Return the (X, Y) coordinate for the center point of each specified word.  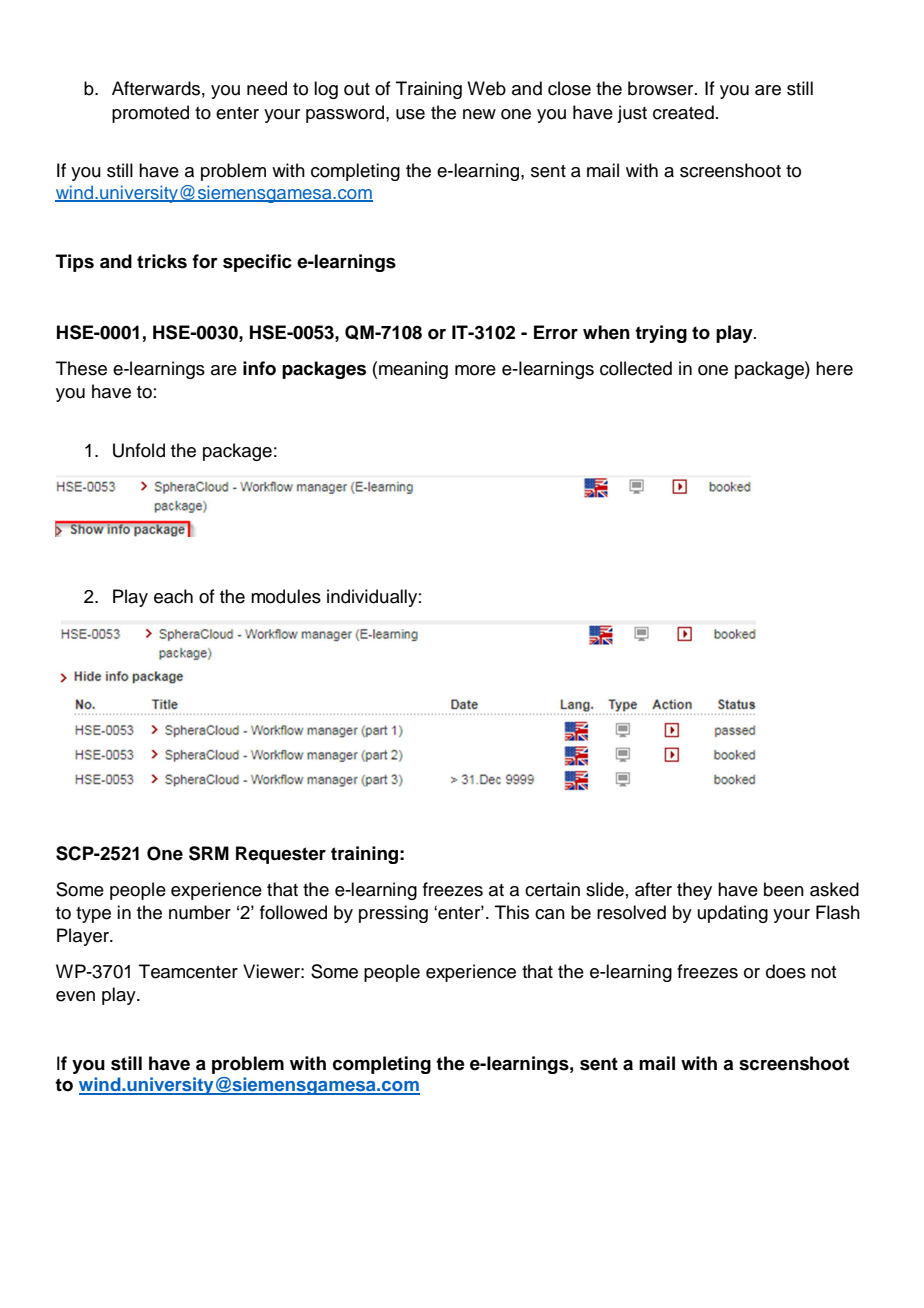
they (694, 891)
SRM (209, 853)
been (784, 889)
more (475, 370)
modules (286, 596)
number (200, 912)
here (834, 368)
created (683, 112)
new (479, 114)
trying (661, 334)
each (173, 596)
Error (556, 332)
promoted (150, 114)
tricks (162, 261)
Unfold (139, 450)
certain (552, 889)
